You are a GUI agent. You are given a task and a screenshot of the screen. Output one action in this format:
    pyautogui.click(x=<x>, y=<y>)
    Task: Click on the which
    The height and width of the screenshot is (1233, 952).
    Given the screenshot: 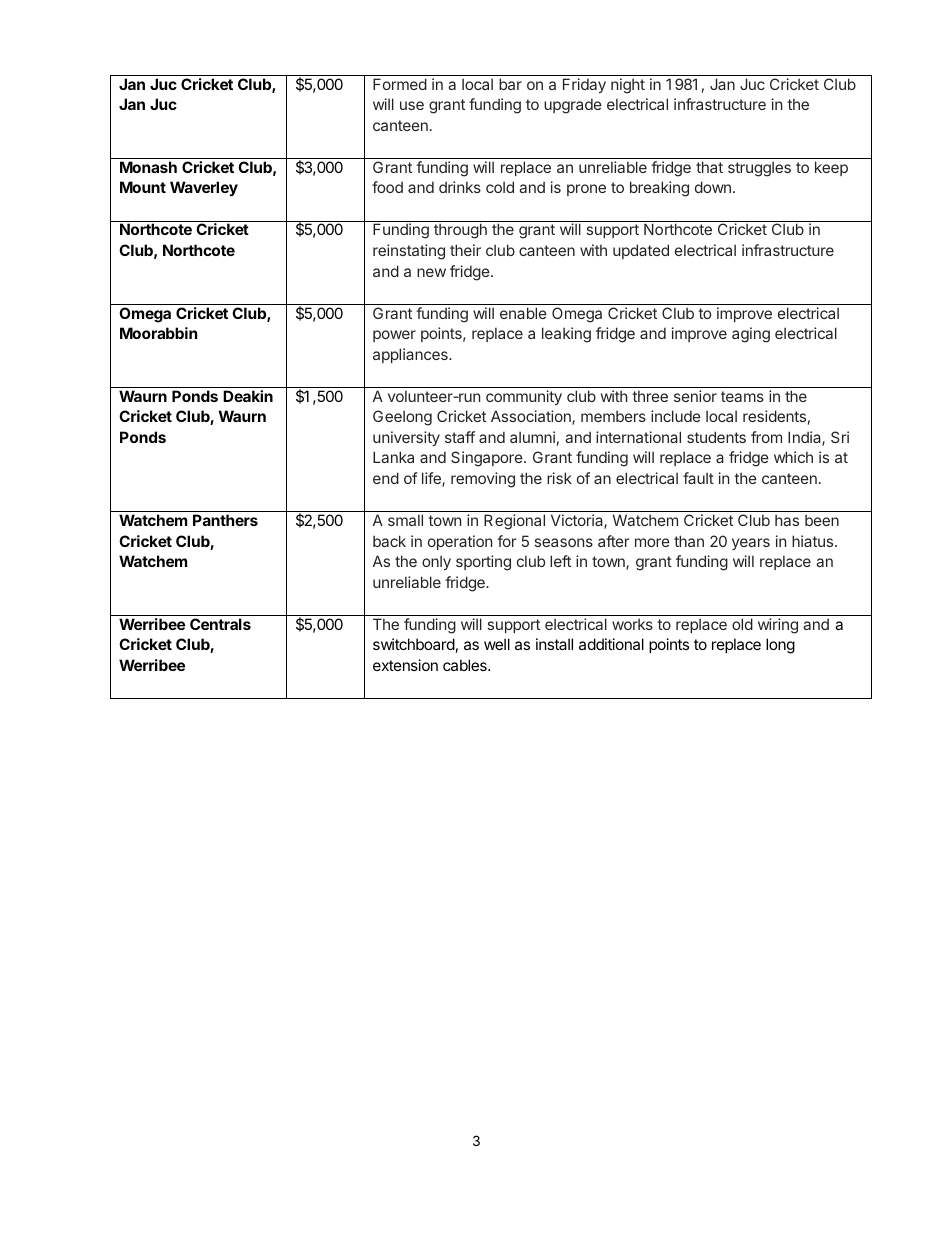 What is the action you would take?
    pyautogui.click(x=793, y=457)
